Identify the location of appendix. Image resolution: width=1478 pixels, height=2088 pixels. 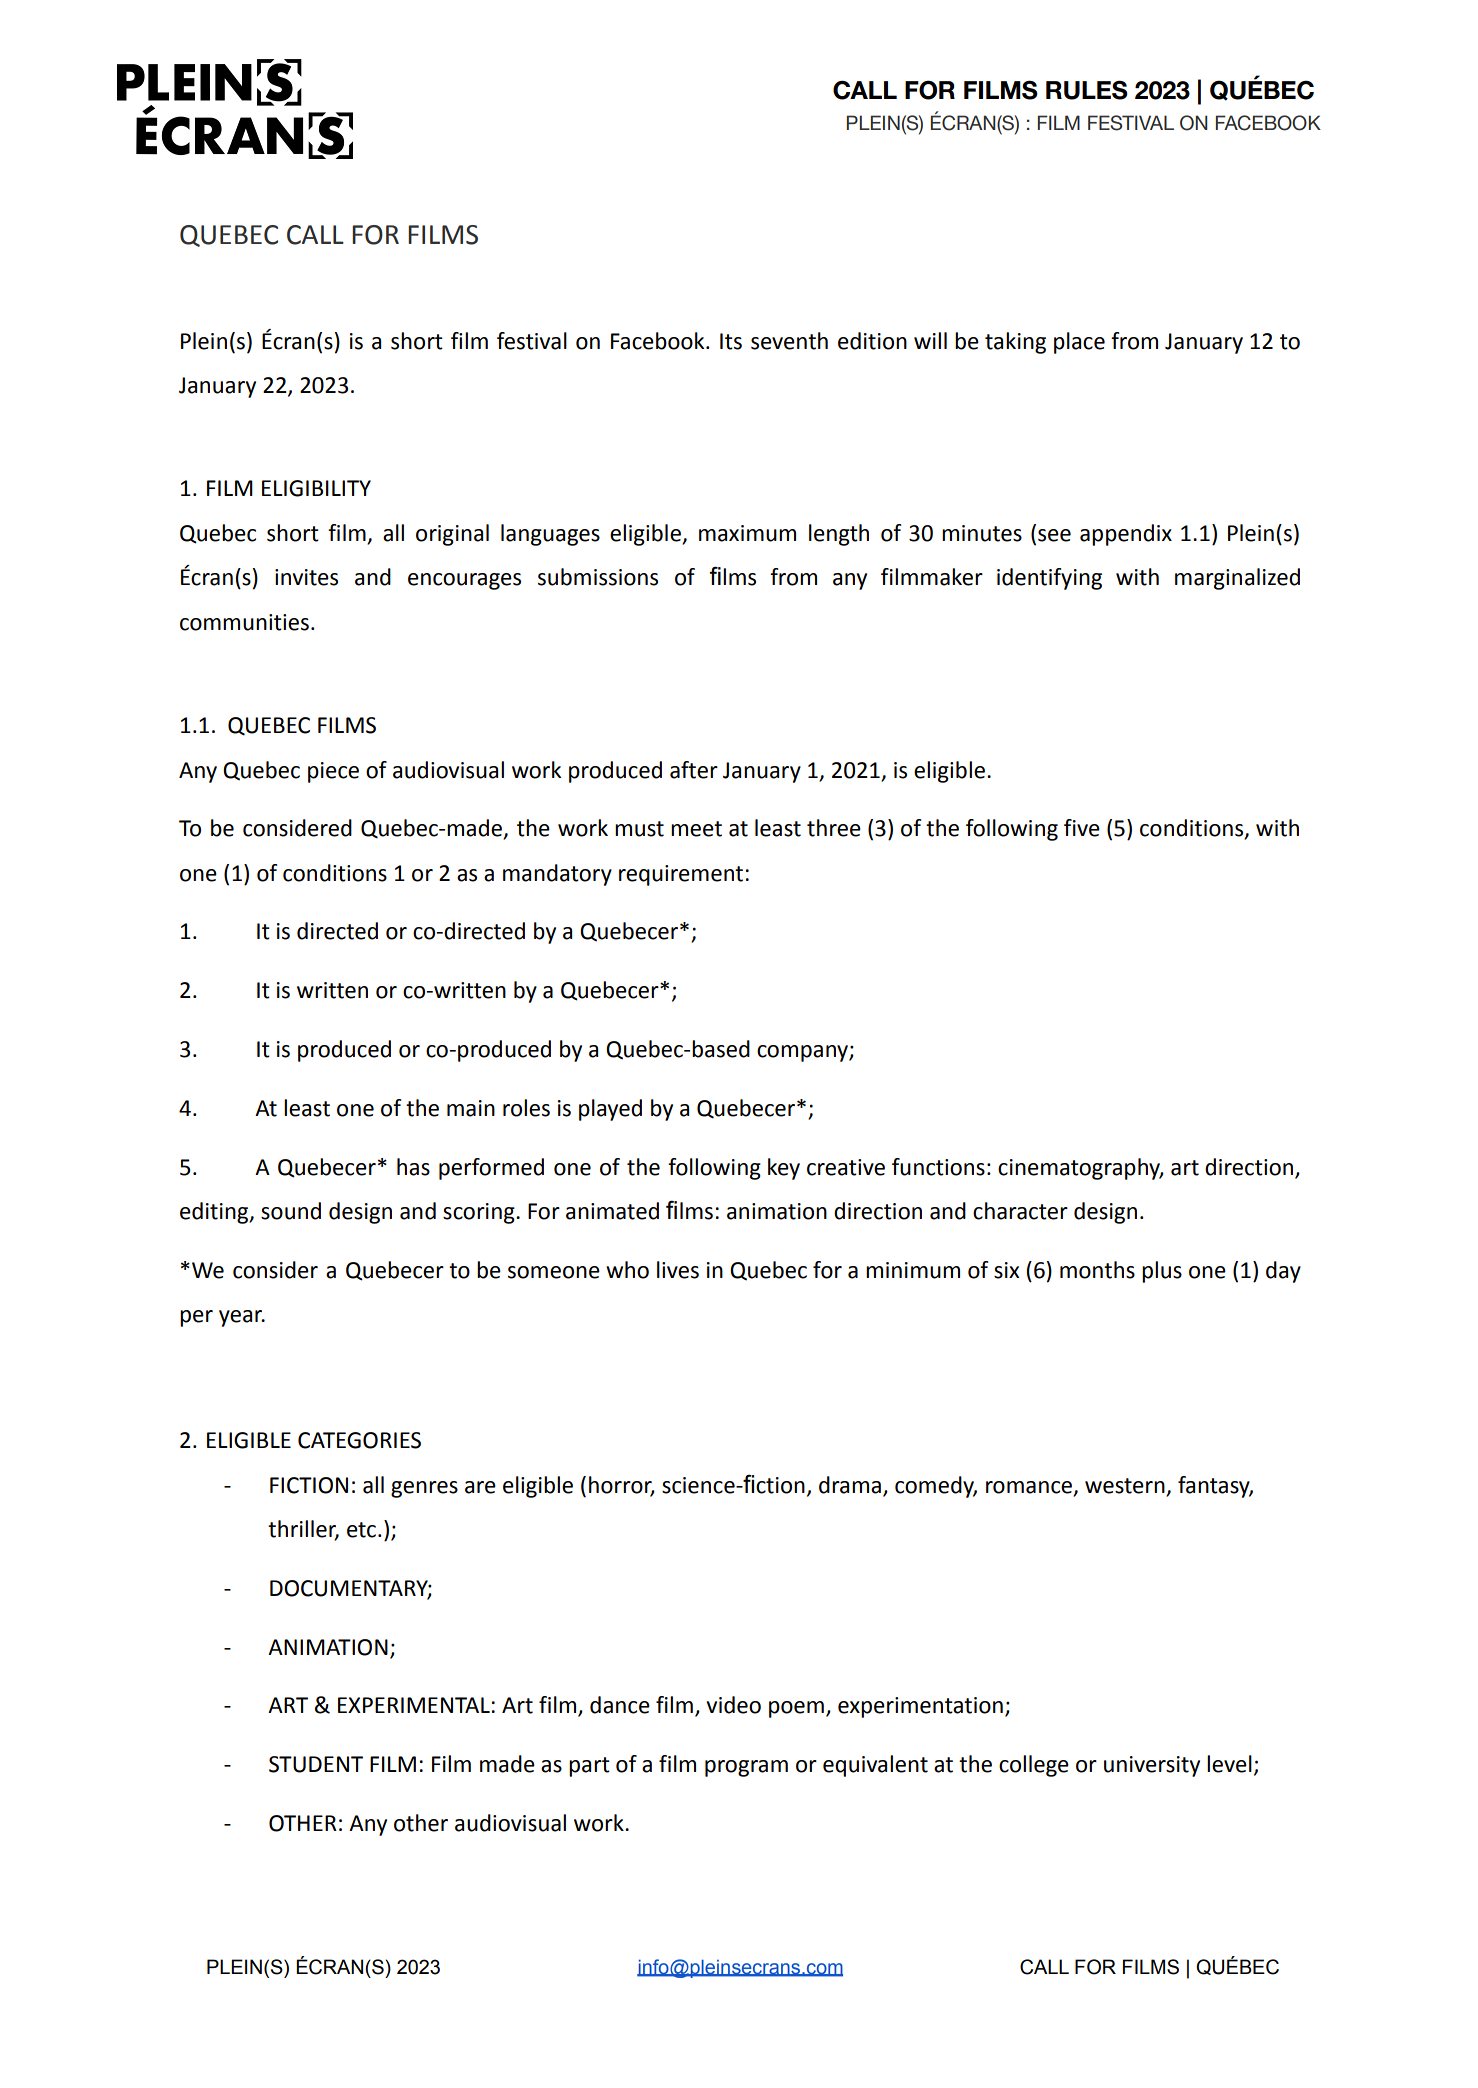
(1126, 535).
